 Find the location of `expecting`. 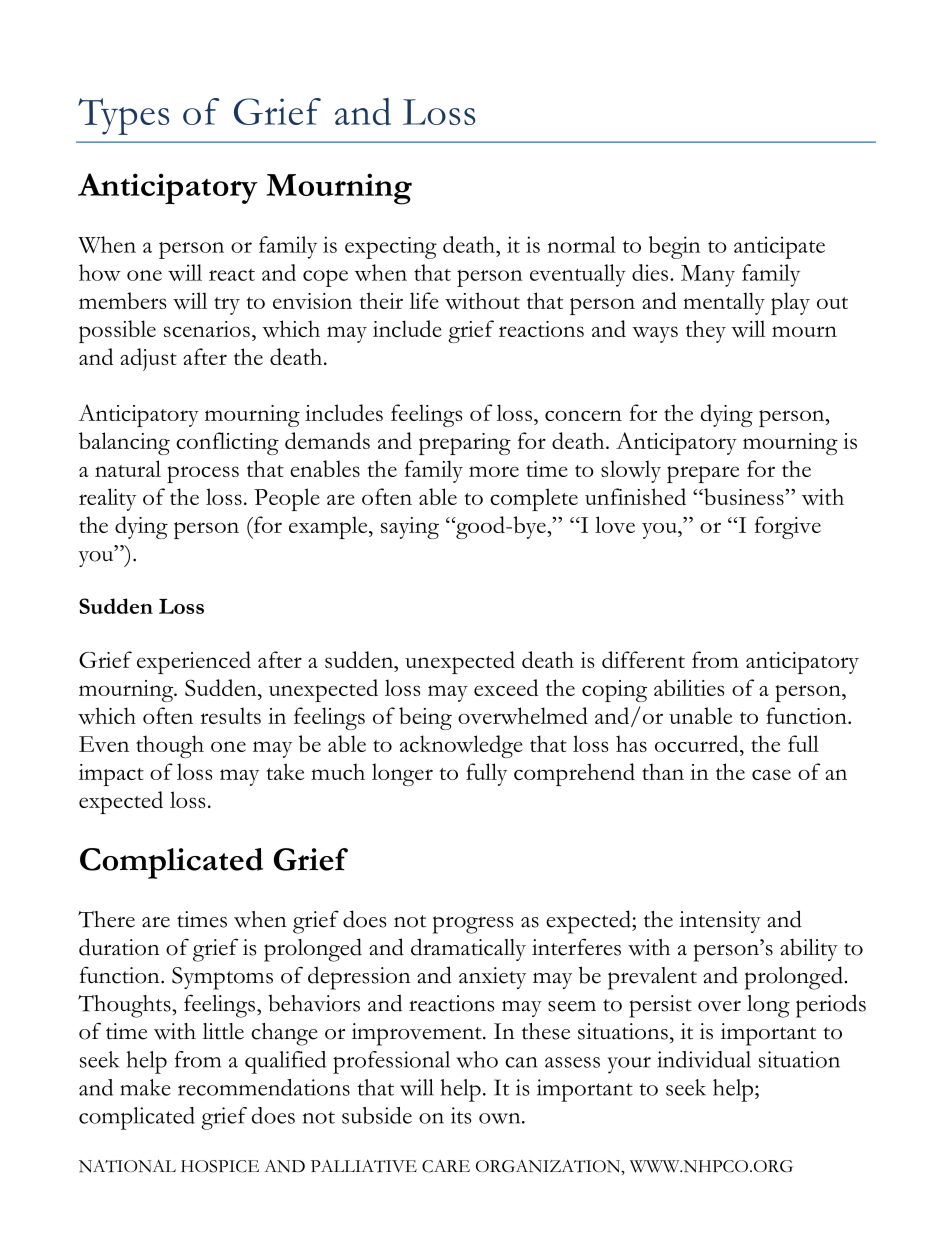

expecting is located at coordinates (391, 248).
